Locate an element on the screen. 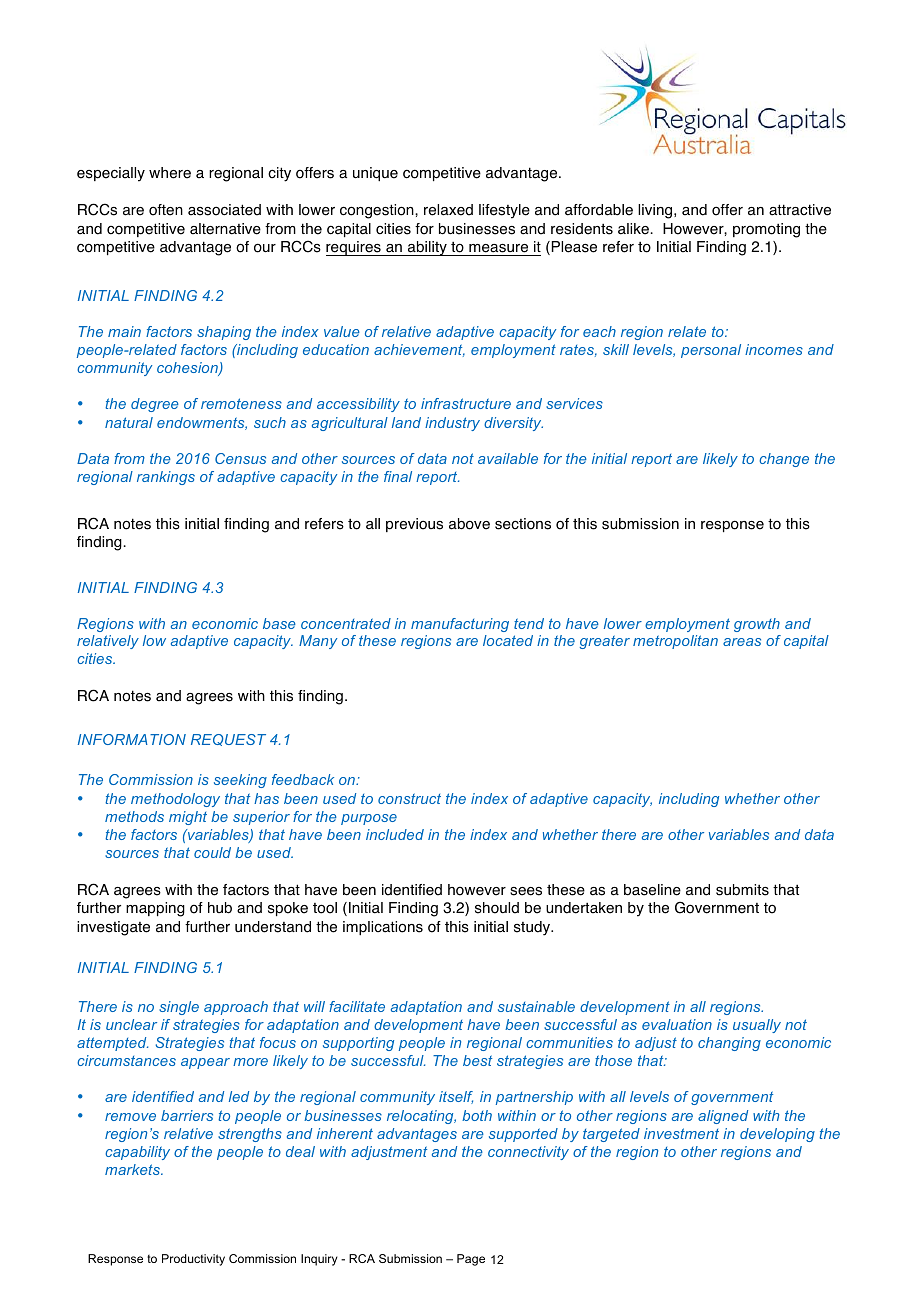 This screenshot has width=924, height=1308. often is located at coordinates (166, 210).
